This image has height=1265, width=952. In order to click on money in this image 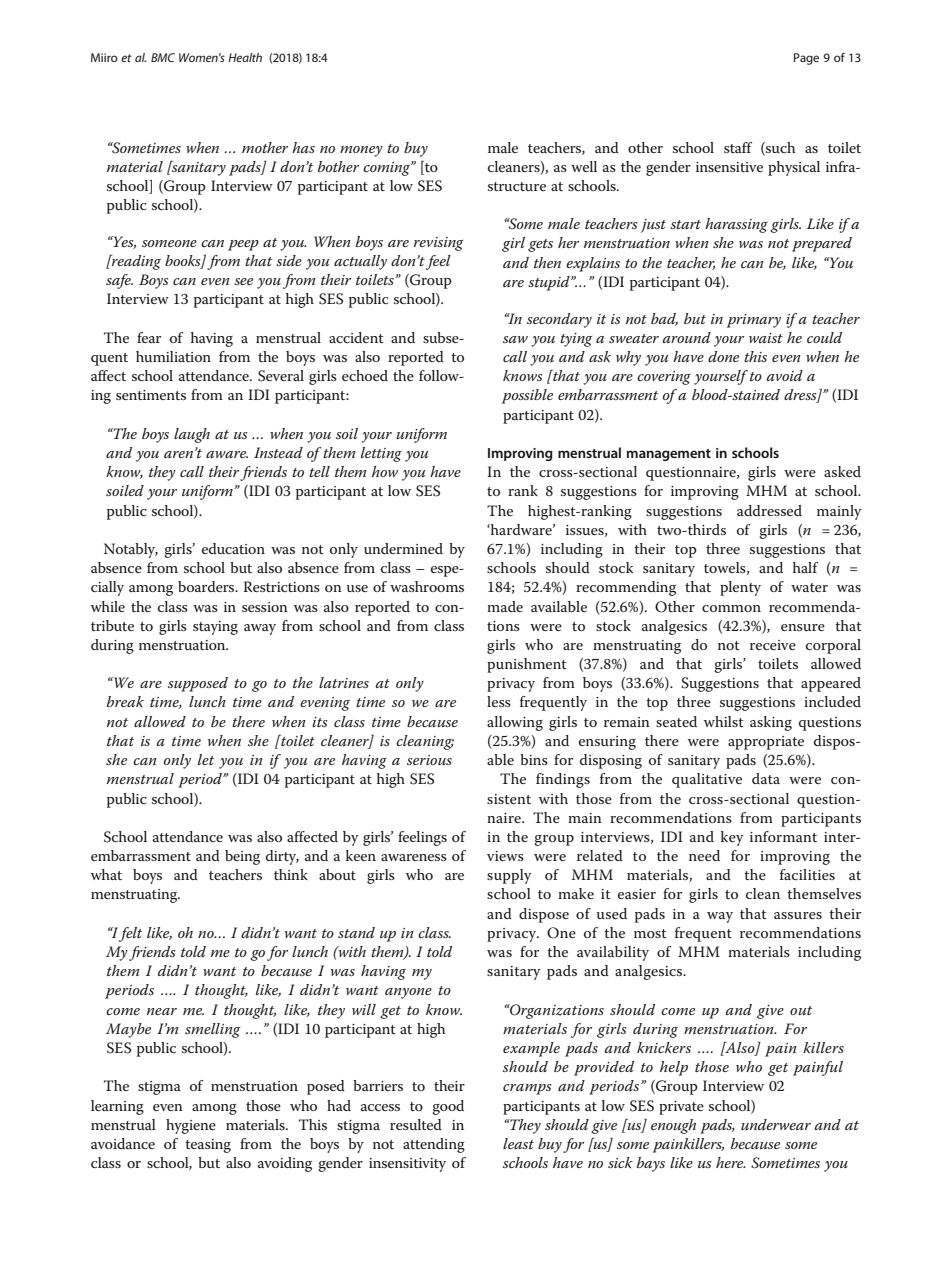, I will do `click(361, 151)`.
